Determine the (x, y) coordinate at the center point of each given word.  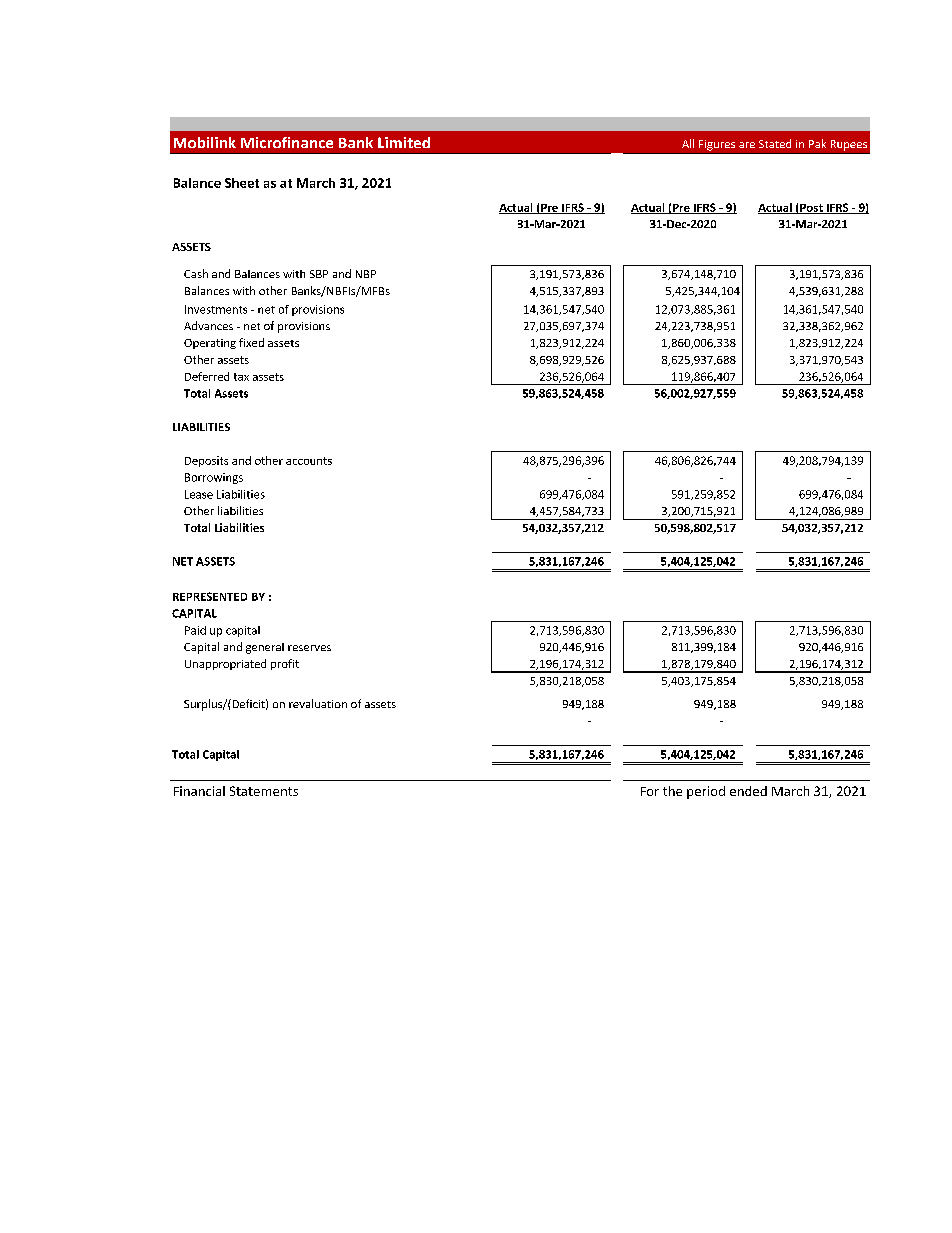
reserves (309, 648)
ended (748, 791)
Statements (264, 791)
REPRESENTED (210, 596)
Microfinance (287, 142)
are (747, 145)
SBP (319, 274)
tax (241, 377)
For (650, 791)
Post (811, 209)
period (706, 792)
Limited (404, 142)
